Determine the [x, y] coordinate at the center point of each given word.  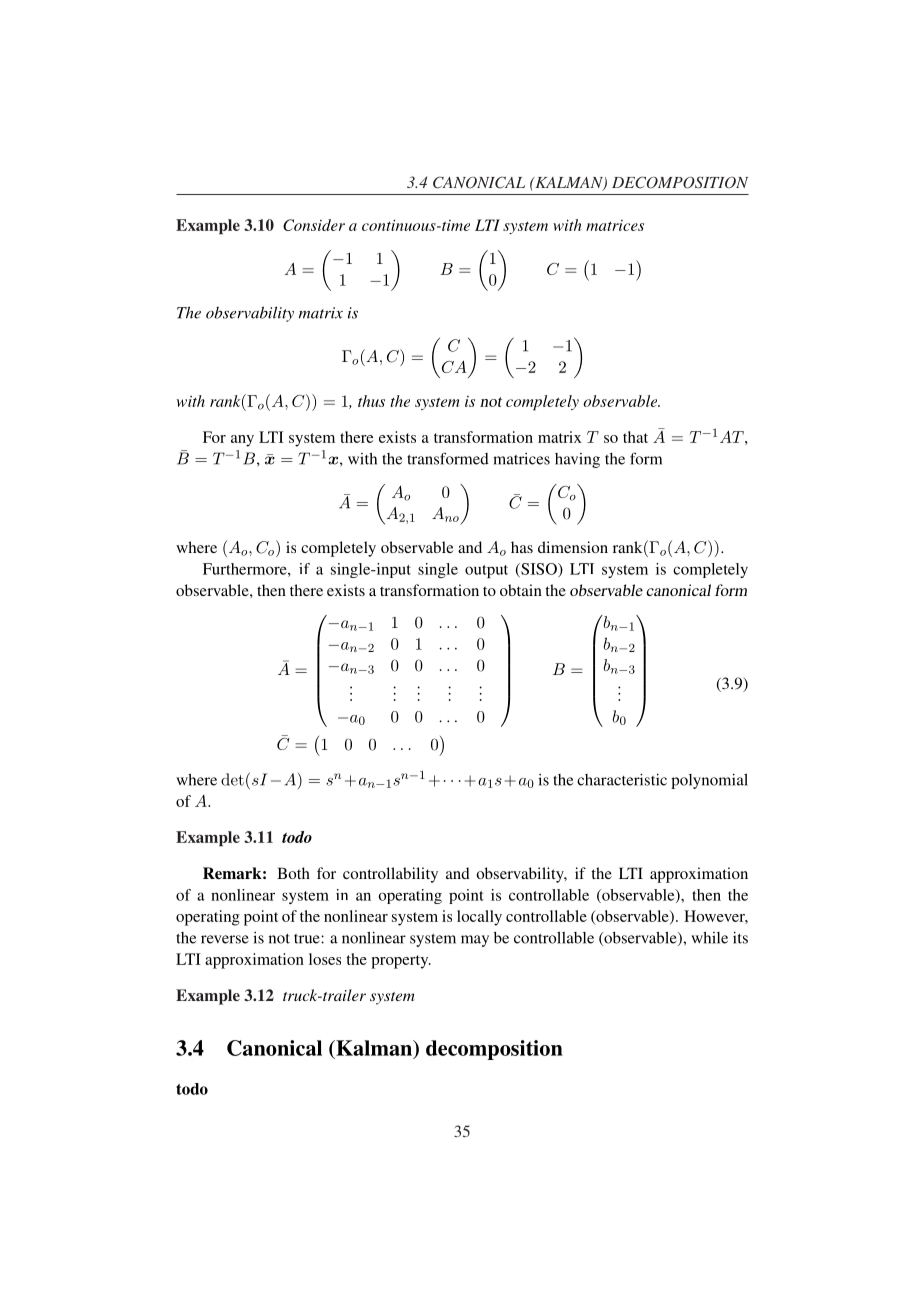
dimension [573, 547]
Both [293, 873]
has [522, 547]
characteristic [622, 779]
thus [371, 401]
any [242, 441]
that [635, 437]
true [308, 939]
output [486, 571]
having [577, 460]
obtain [521, 590]
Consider [314, 225]
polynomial [709, 781]
